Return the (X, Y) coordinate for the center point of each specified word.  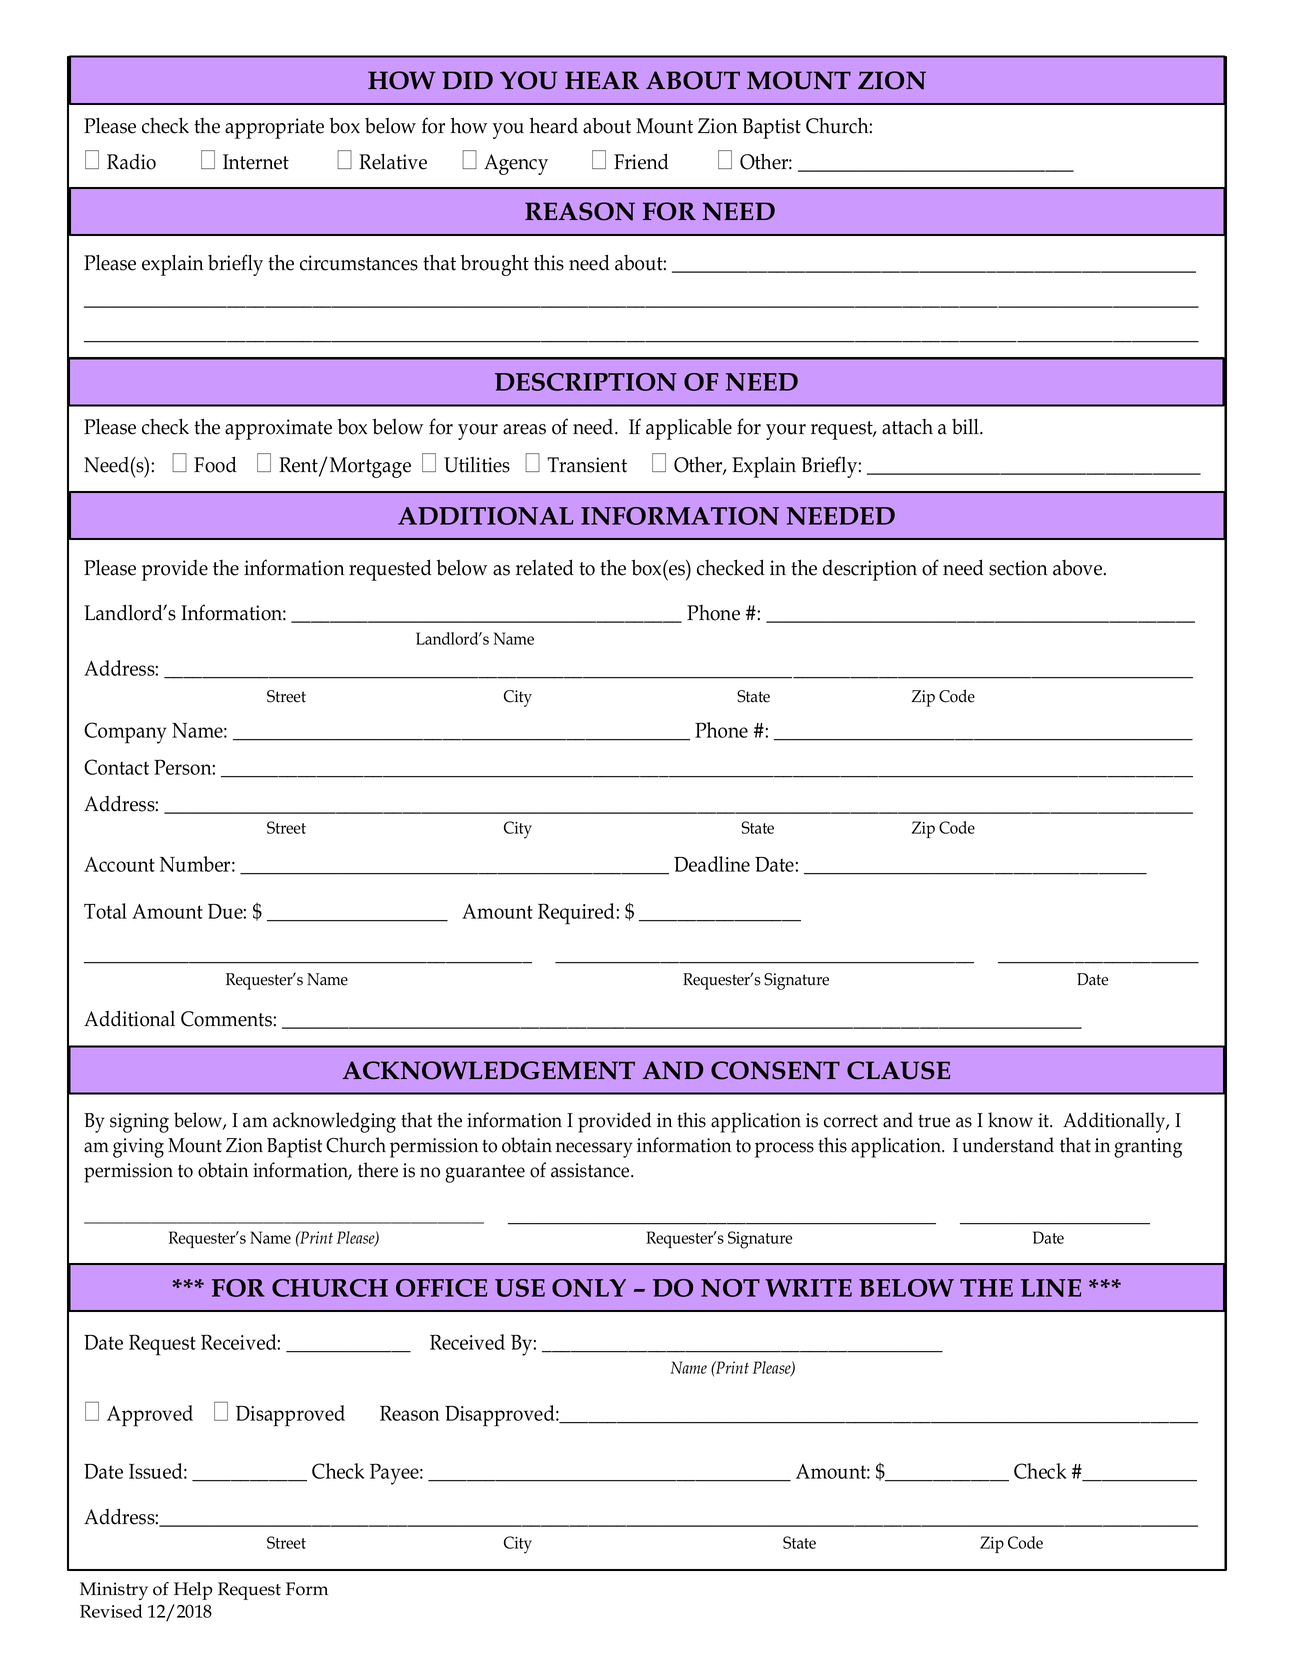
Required (577, 914)
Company (125, 733)
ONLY (589, 1288)
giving (138, 1148)
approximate (278, 429)
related (545, 567)
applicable (689, 429)
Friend (641, 161)
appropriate (274, 128)
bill (966, 427)
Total (105, 911)
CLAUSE (898, 1070)
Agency (516, 164)
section (1018, 568)
